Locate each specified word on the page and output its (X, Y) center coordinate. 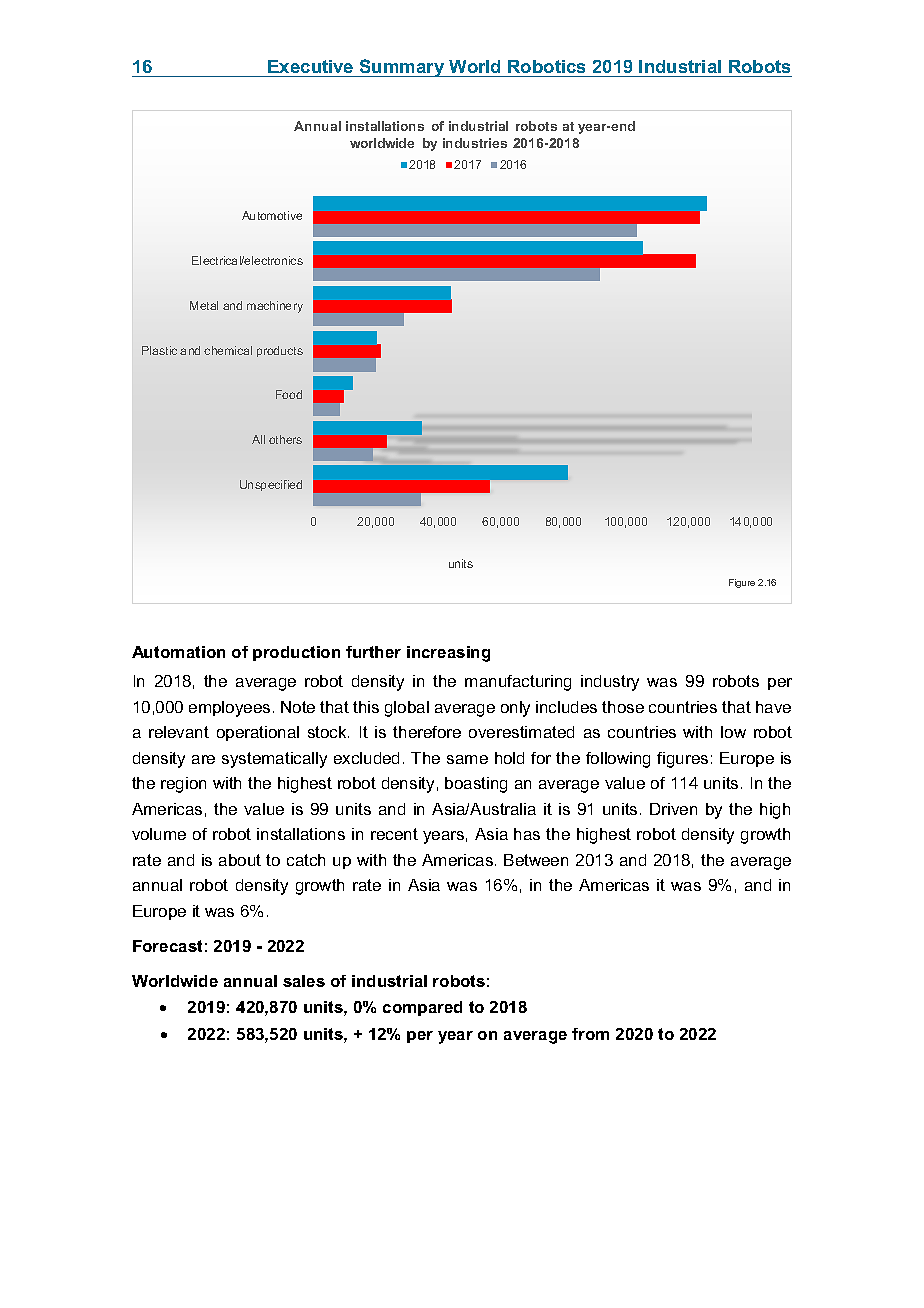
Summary (402, 68)
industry (610, 683)
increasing (448, 654)
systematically (274, 760)
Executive (310, 66)
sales (304, 981)
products (280, 351)
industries (475, 143)
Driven (673, 809)
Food (289, 394)
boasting (476, 785)
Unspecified (271, 485)
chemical (228, 350)
